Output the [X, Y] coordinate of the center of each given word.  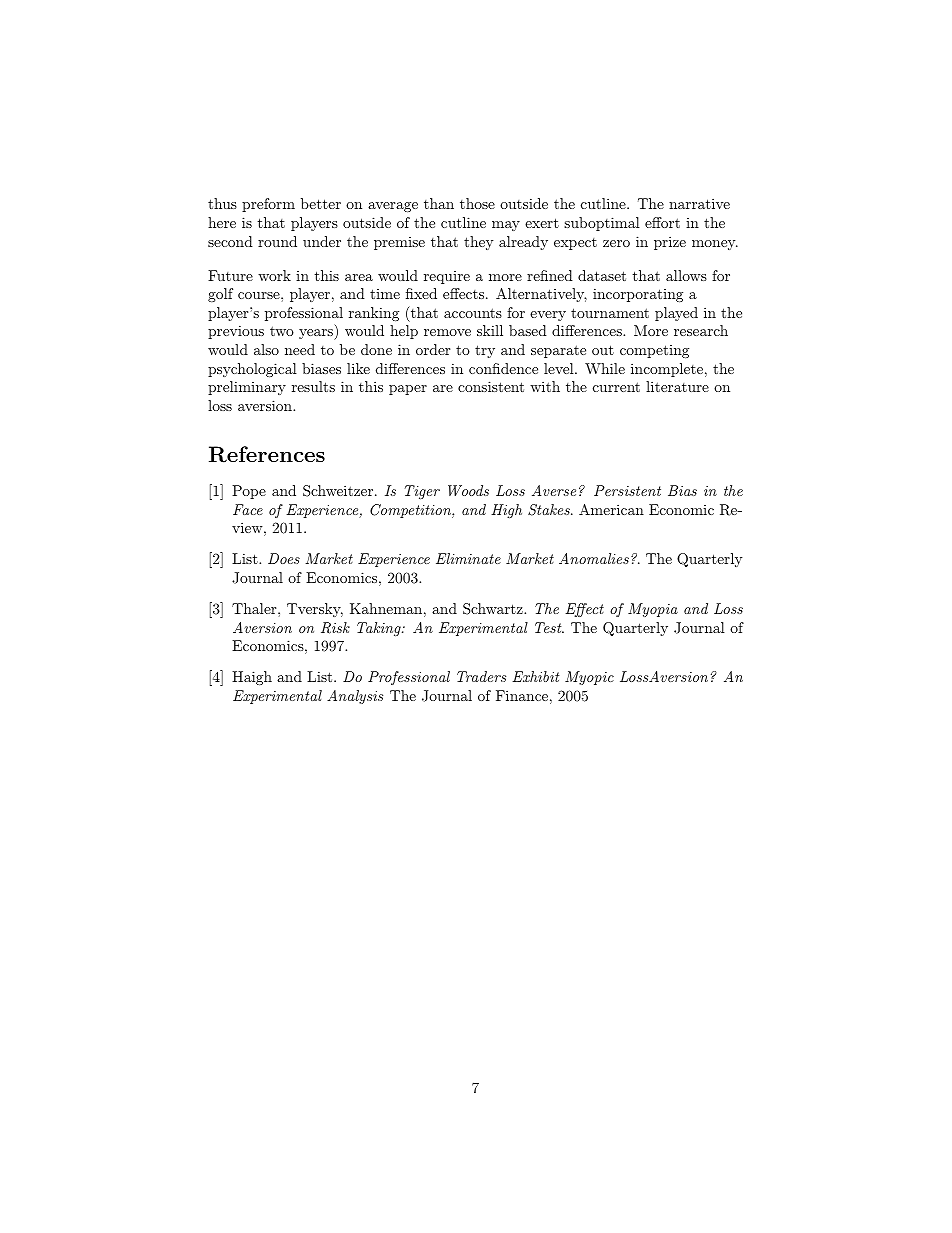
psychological [252, 370]
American [611, 509]
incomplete [667, 370]
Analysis [355, 697]
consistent [491, 386]
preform [268, 205]
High [506, 511]
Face [248, 509]
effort [662, 222]
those [477, 203]
